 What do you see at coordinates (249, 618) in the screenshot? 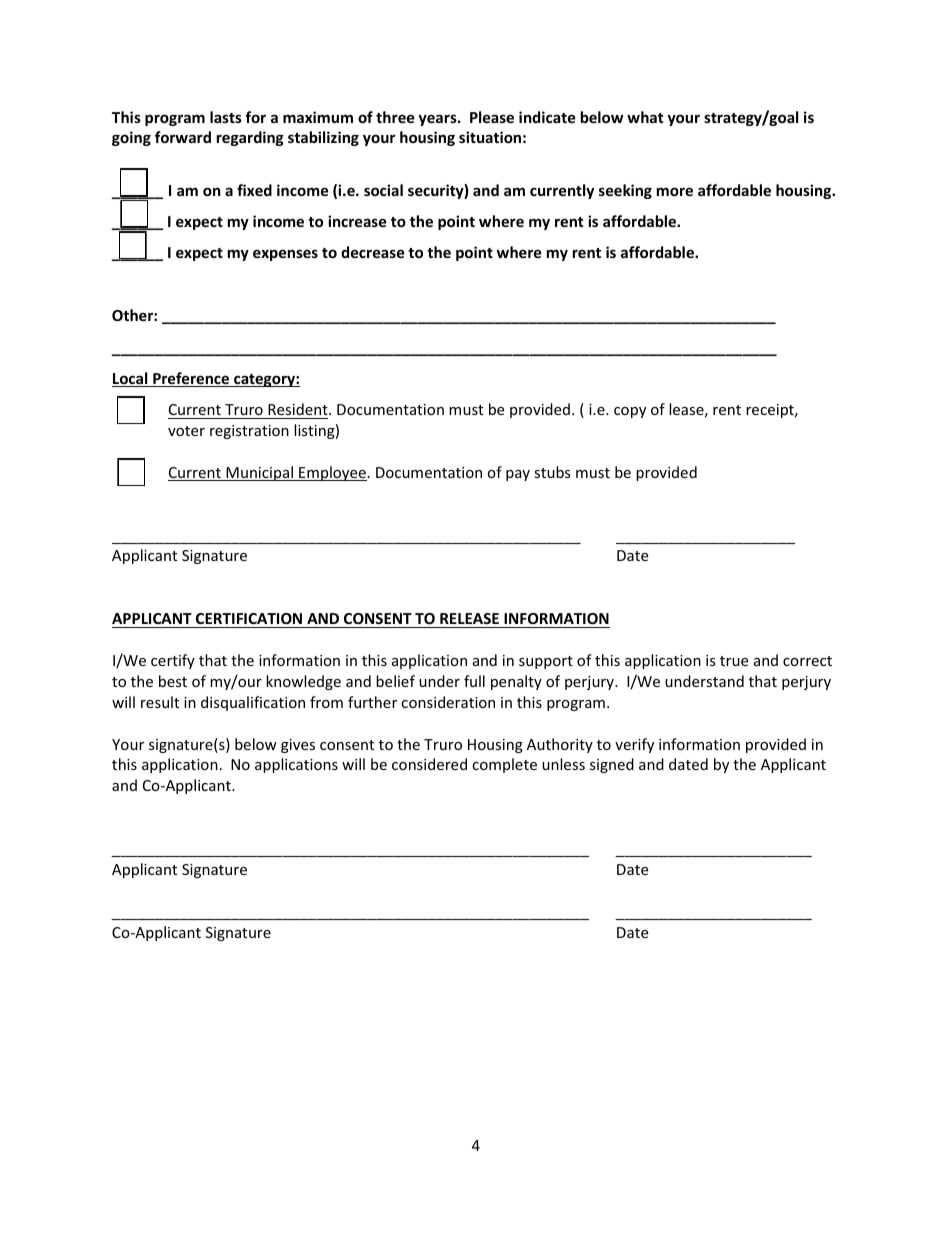
I see `CERTIFICATION` at bounding box center [249, 618].
